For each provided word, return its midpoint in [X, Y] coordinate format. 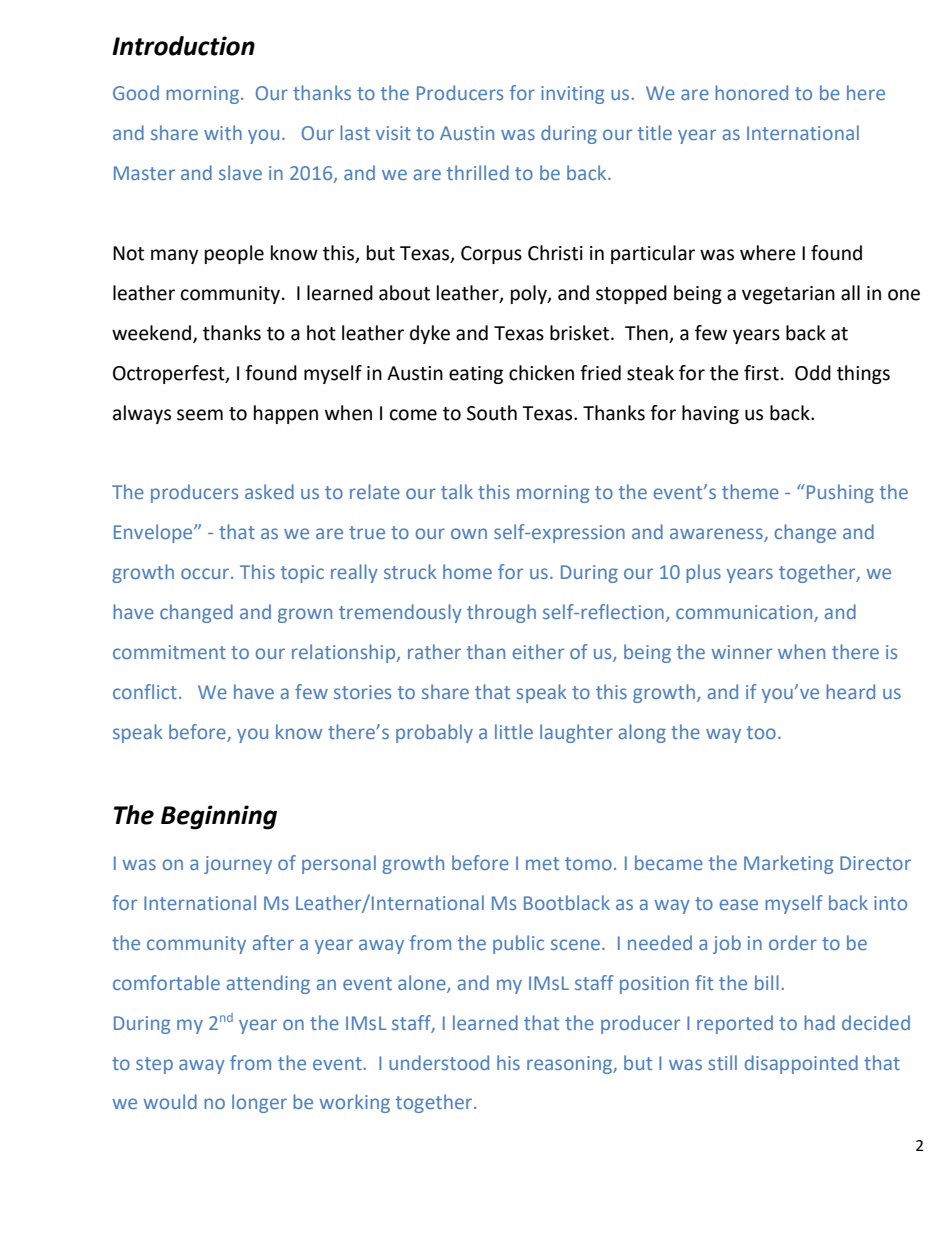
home [467, 571]
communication [745, 613]
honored [751, 92]
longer [259, 1103]
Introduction [183, 46]
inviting [572, 95]
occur [205, 573]
